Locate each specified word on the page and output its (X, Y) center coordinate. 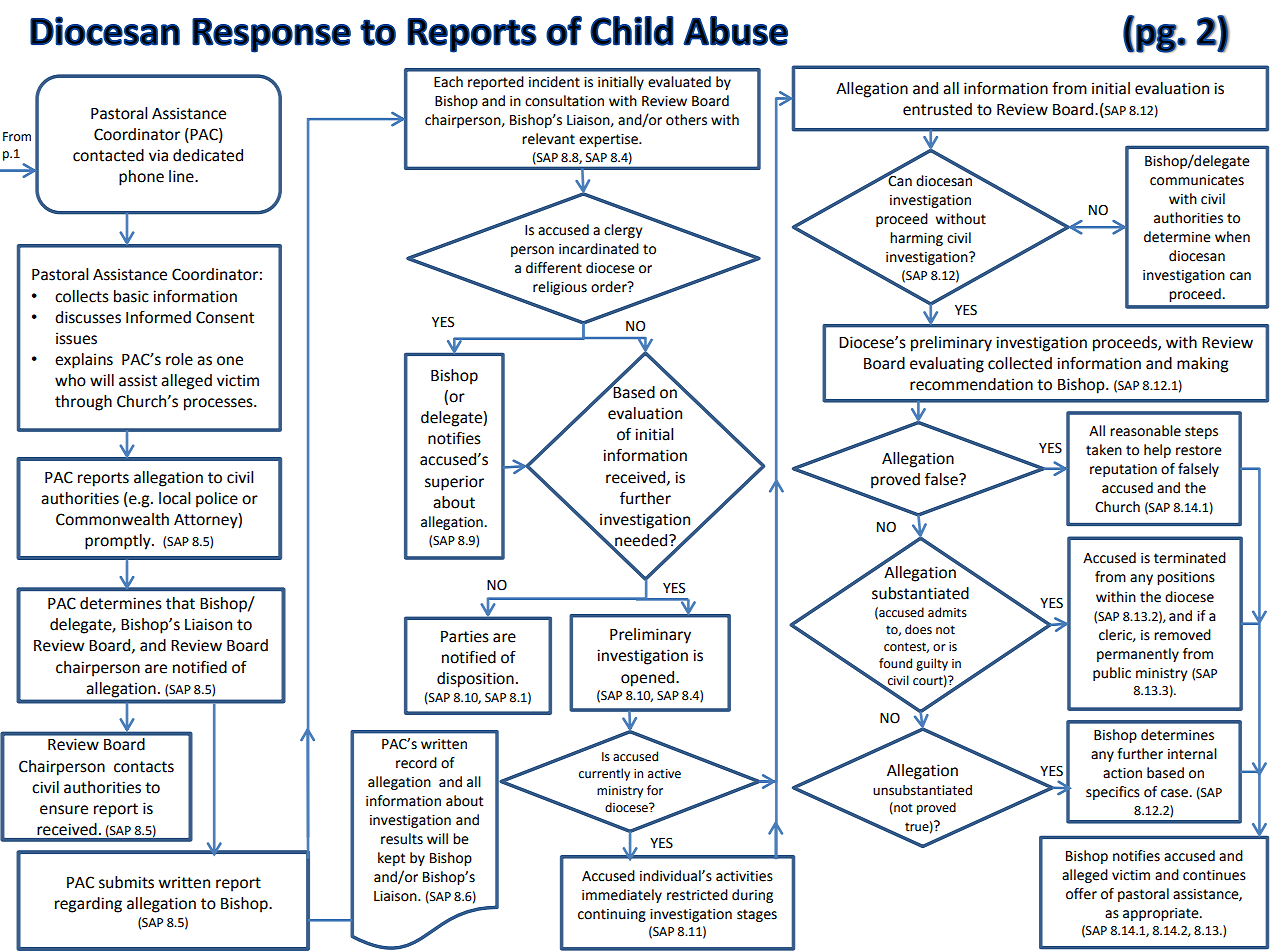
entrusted (937, 109)
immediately (622, 896)
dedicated (208, 155)
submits (126, 882)
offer (1081, 894)
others (686, 120)
